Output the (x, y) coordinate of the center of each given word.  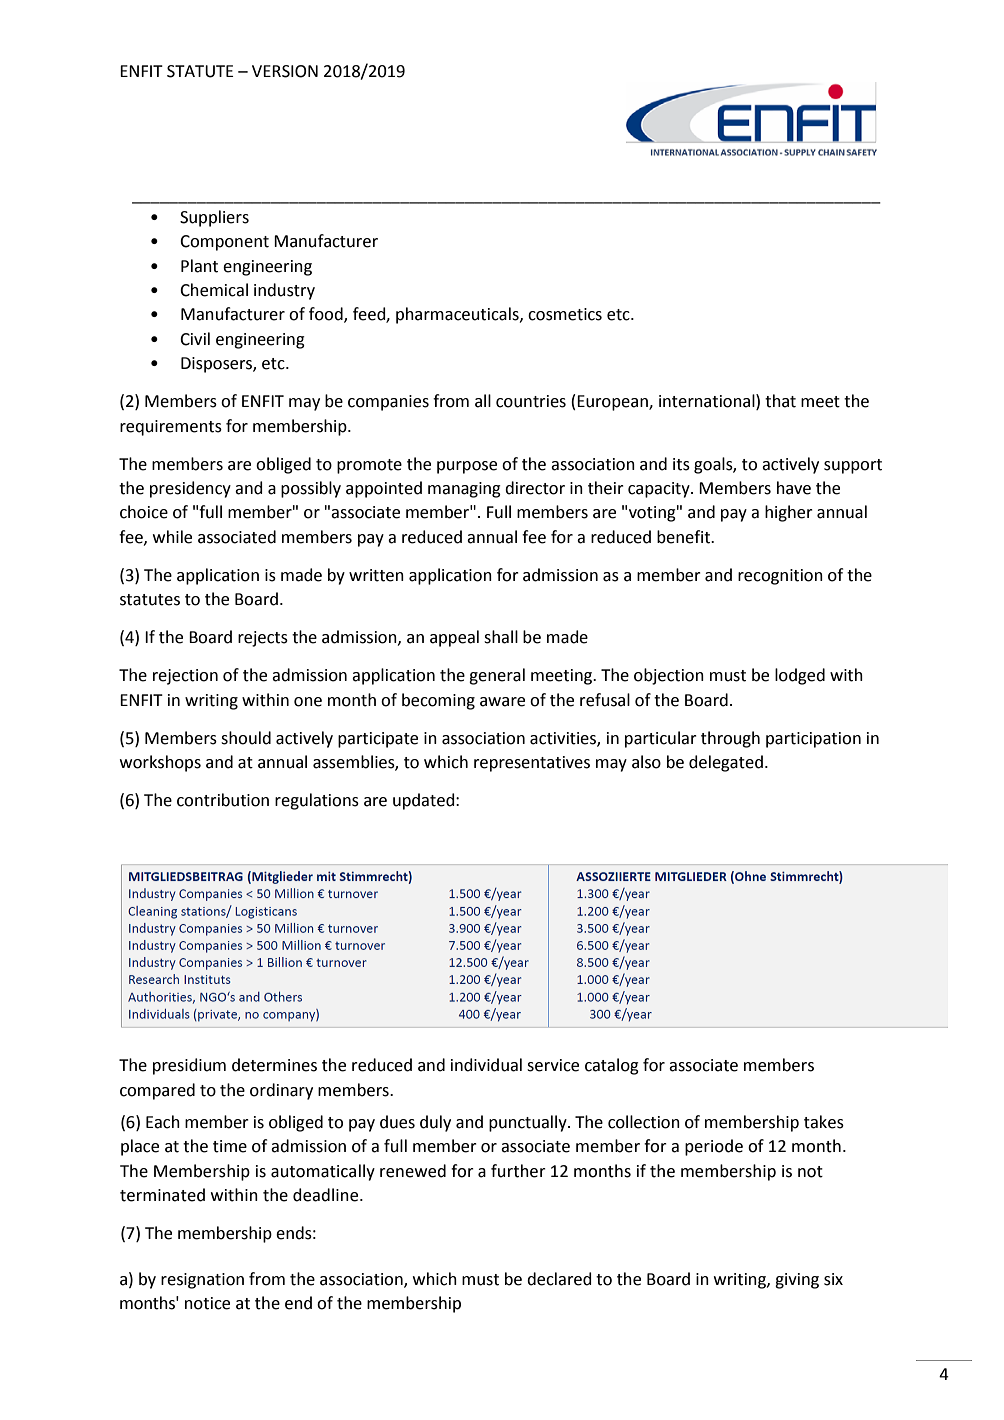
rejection (185, 677)
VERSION (285, 71)
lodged (800, 676)
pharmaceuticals (458, 315)
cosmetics (565, 314)
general (497, 676)
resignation (202, 1281)
